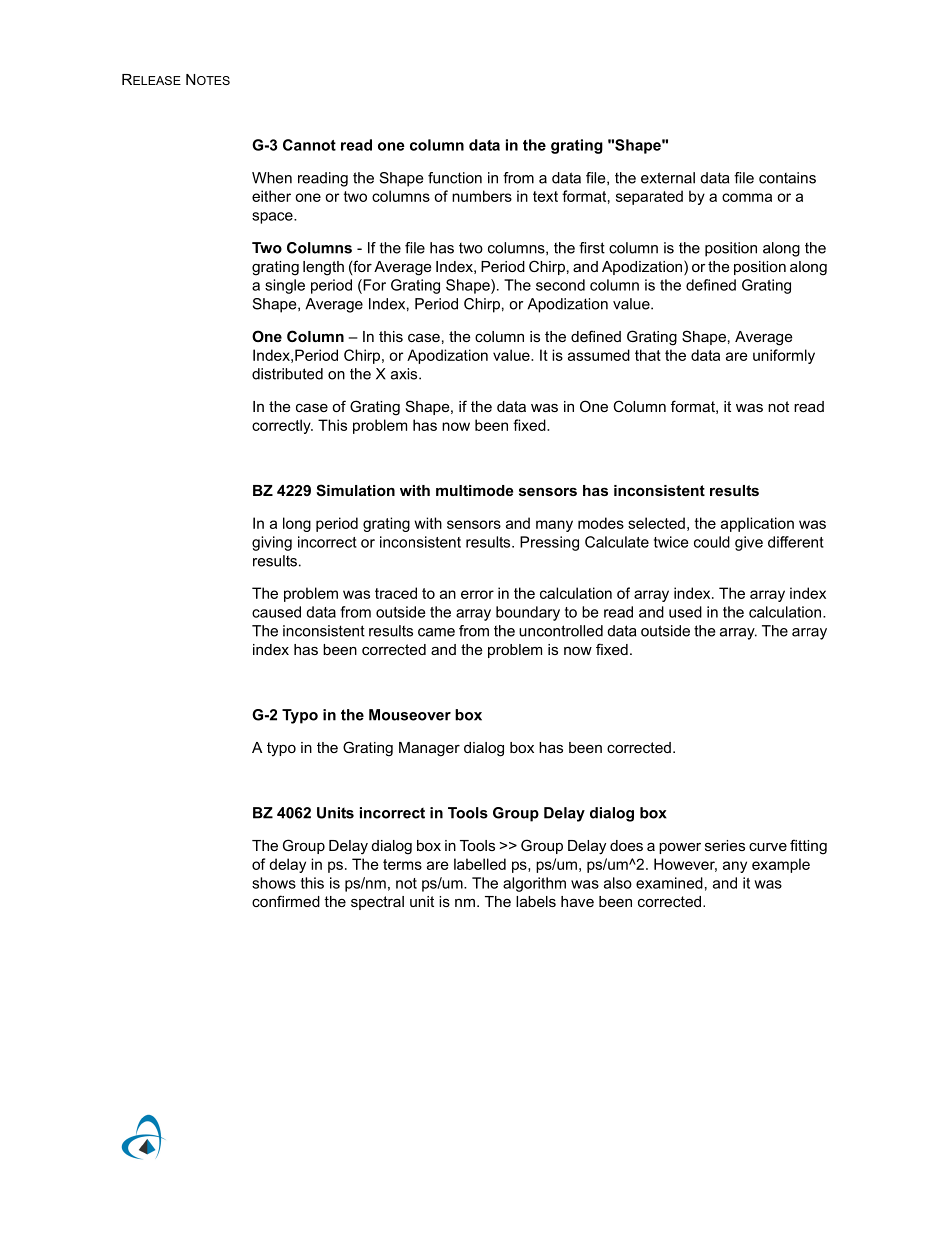  What do you see at coordinates (545, 196) in the screenshot?
I see `text` at bounding box center [545, 196].
